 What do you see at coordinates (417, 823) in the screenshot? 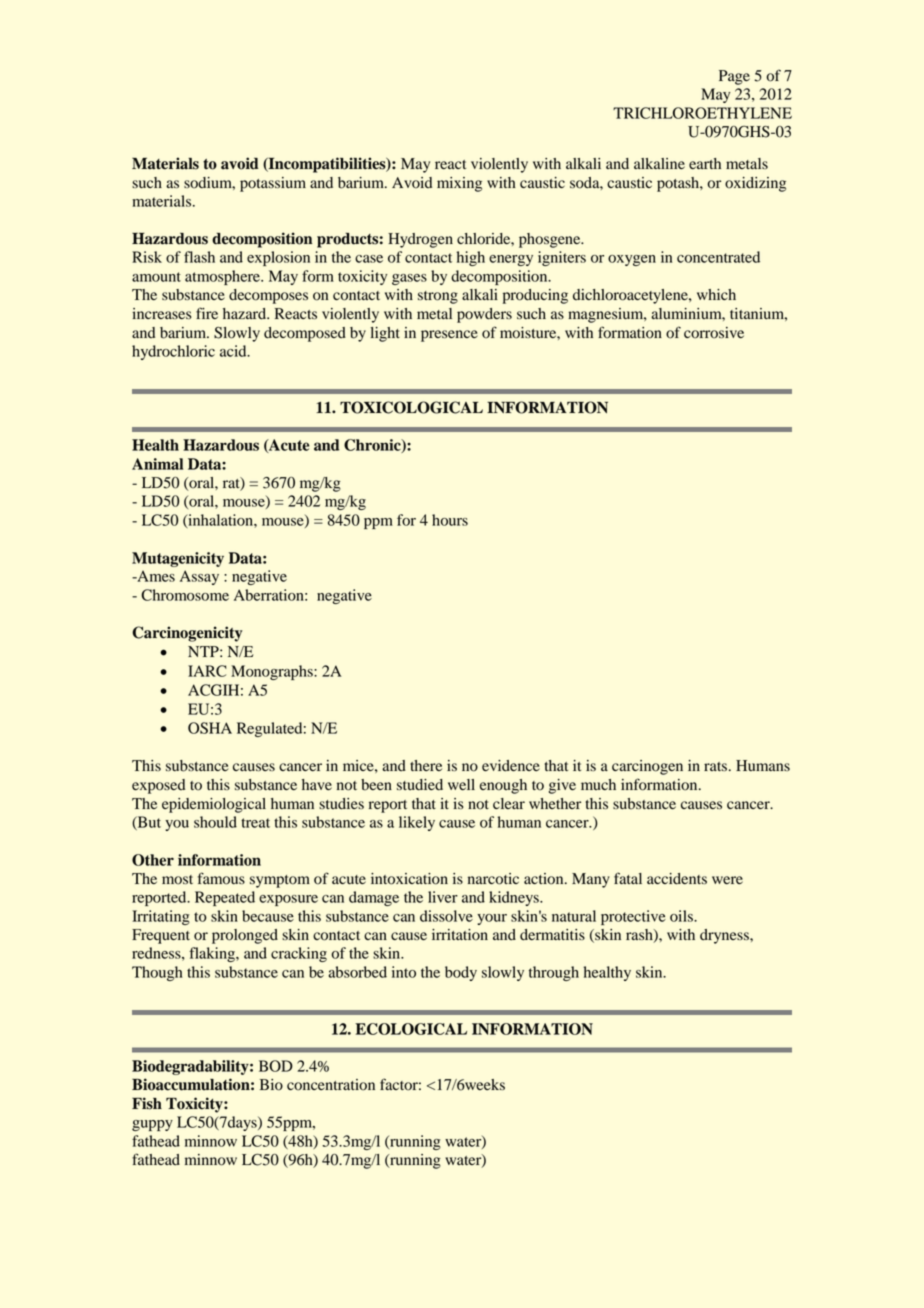
I see `likely` at bounding box center [417, 823].
